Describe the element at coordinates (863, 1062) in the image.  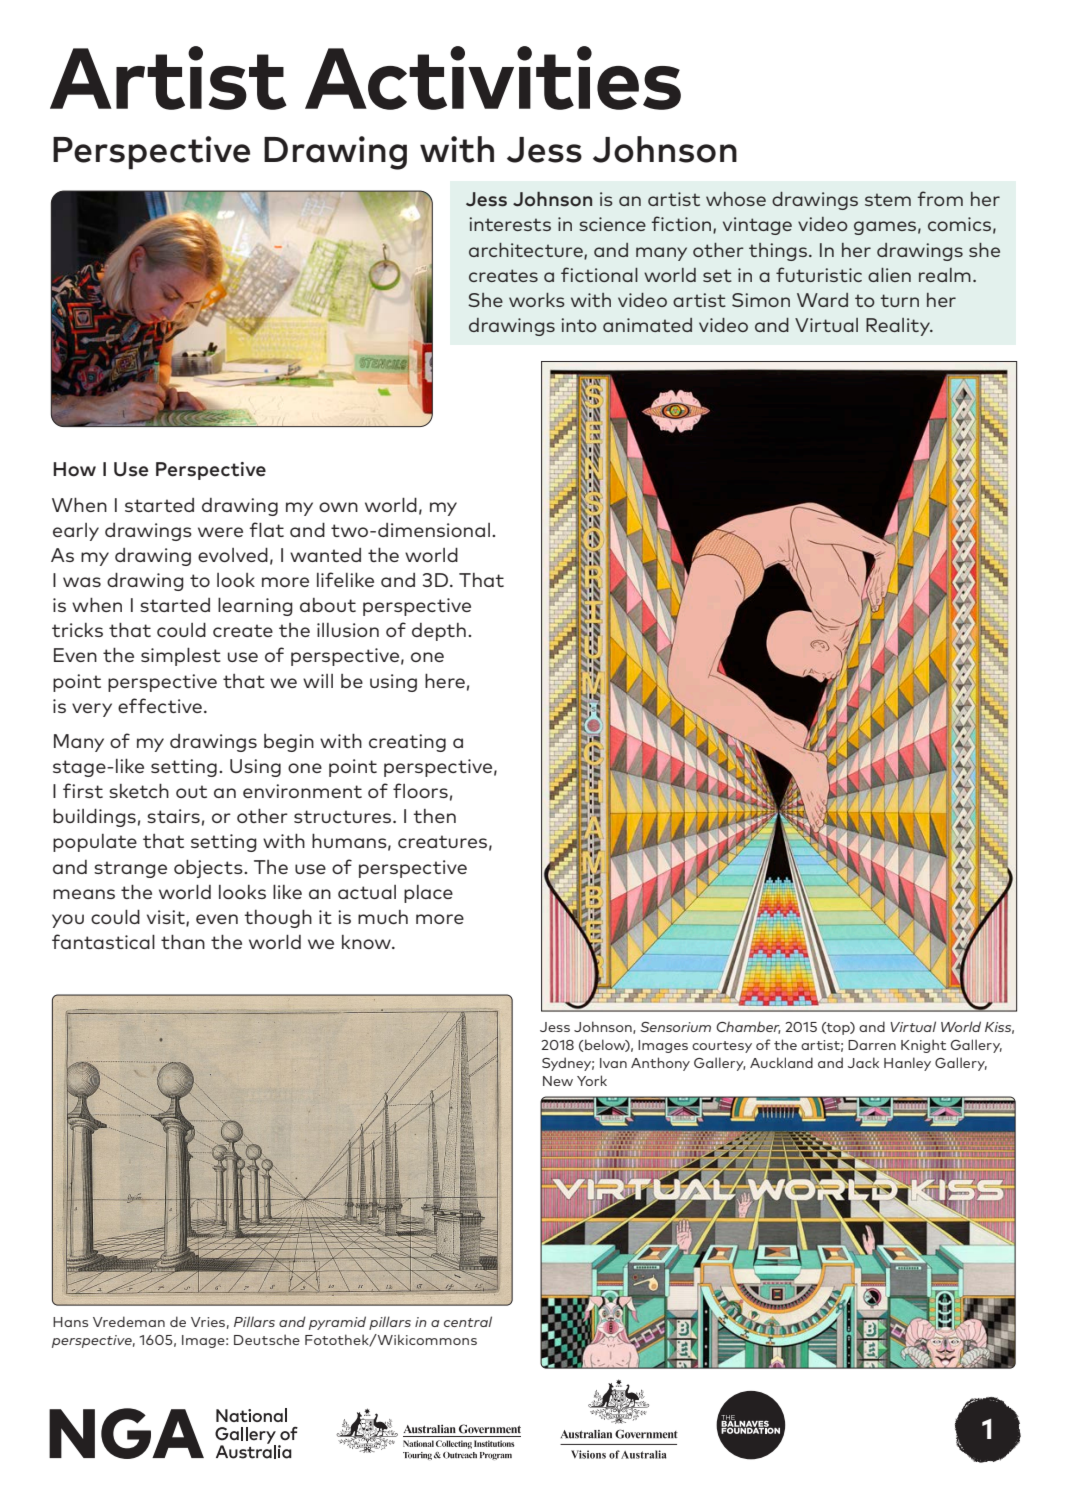
I see `Jack` at that location.
